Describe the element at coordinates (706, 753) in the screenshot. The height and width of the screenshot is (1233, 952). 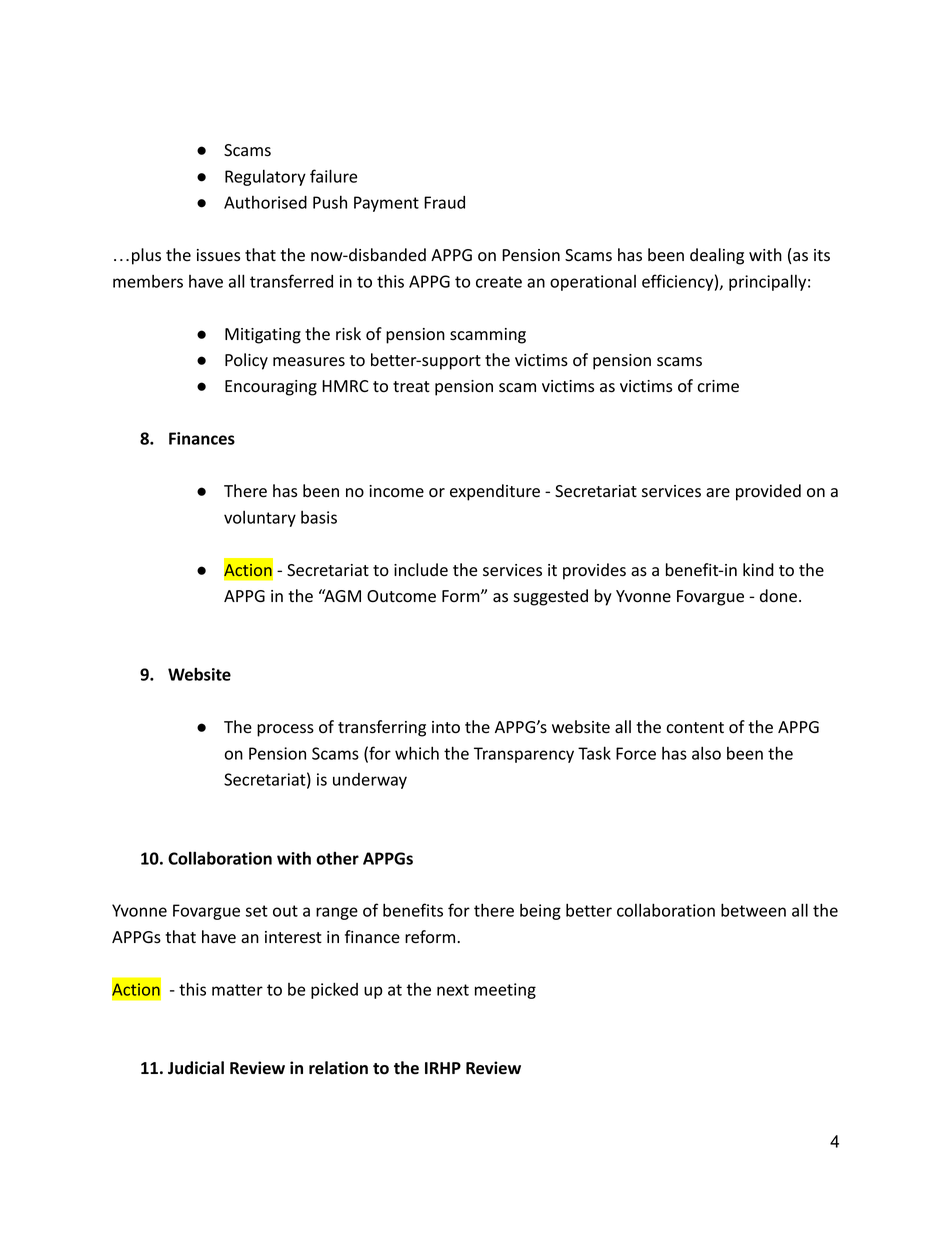
I see `also` at that location.
